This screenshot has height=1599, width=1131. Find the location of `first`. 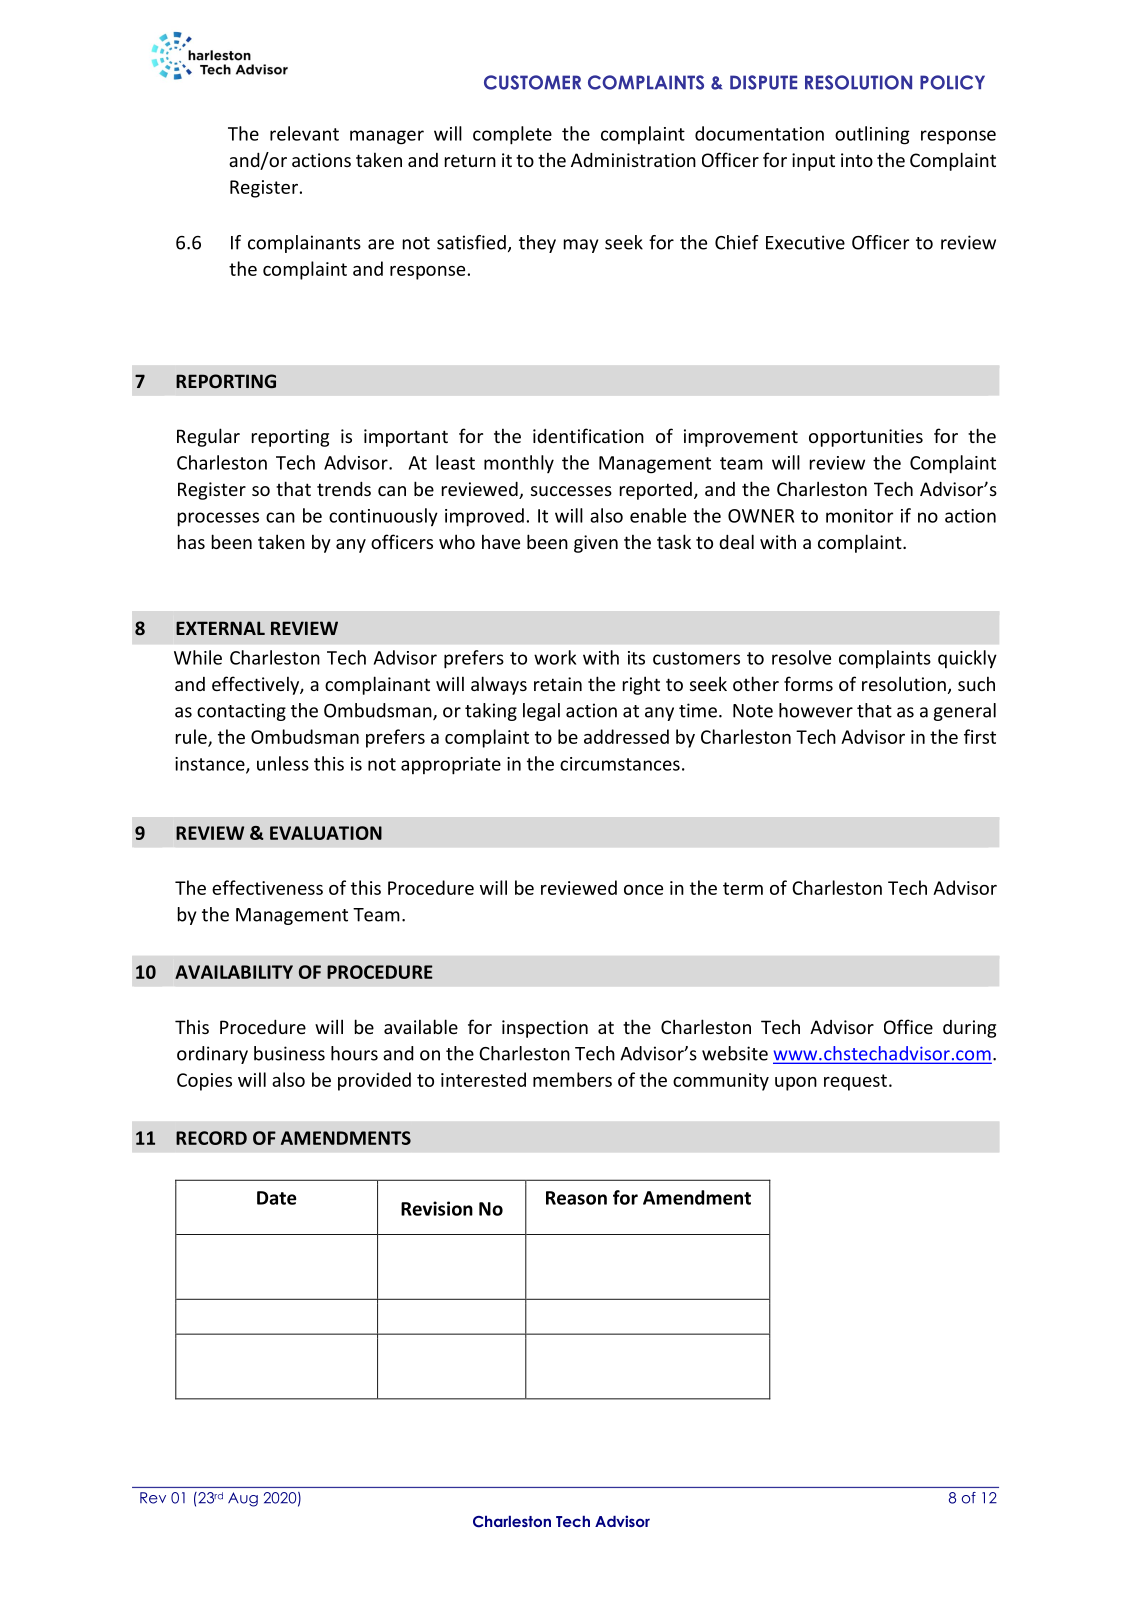

first is located at coordinates (980, 736).
